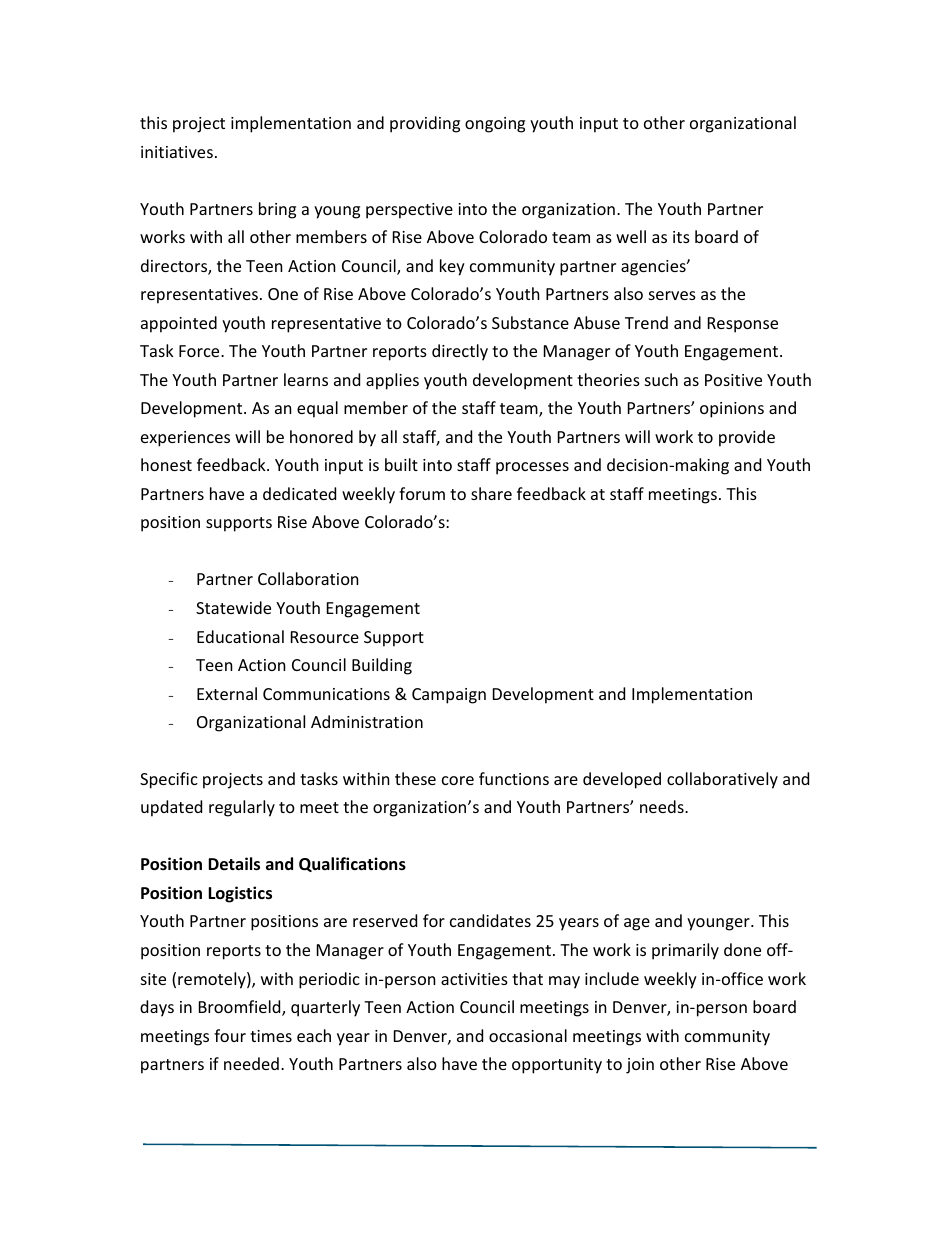  I want to click on collaboratively, so click(722, 780).
